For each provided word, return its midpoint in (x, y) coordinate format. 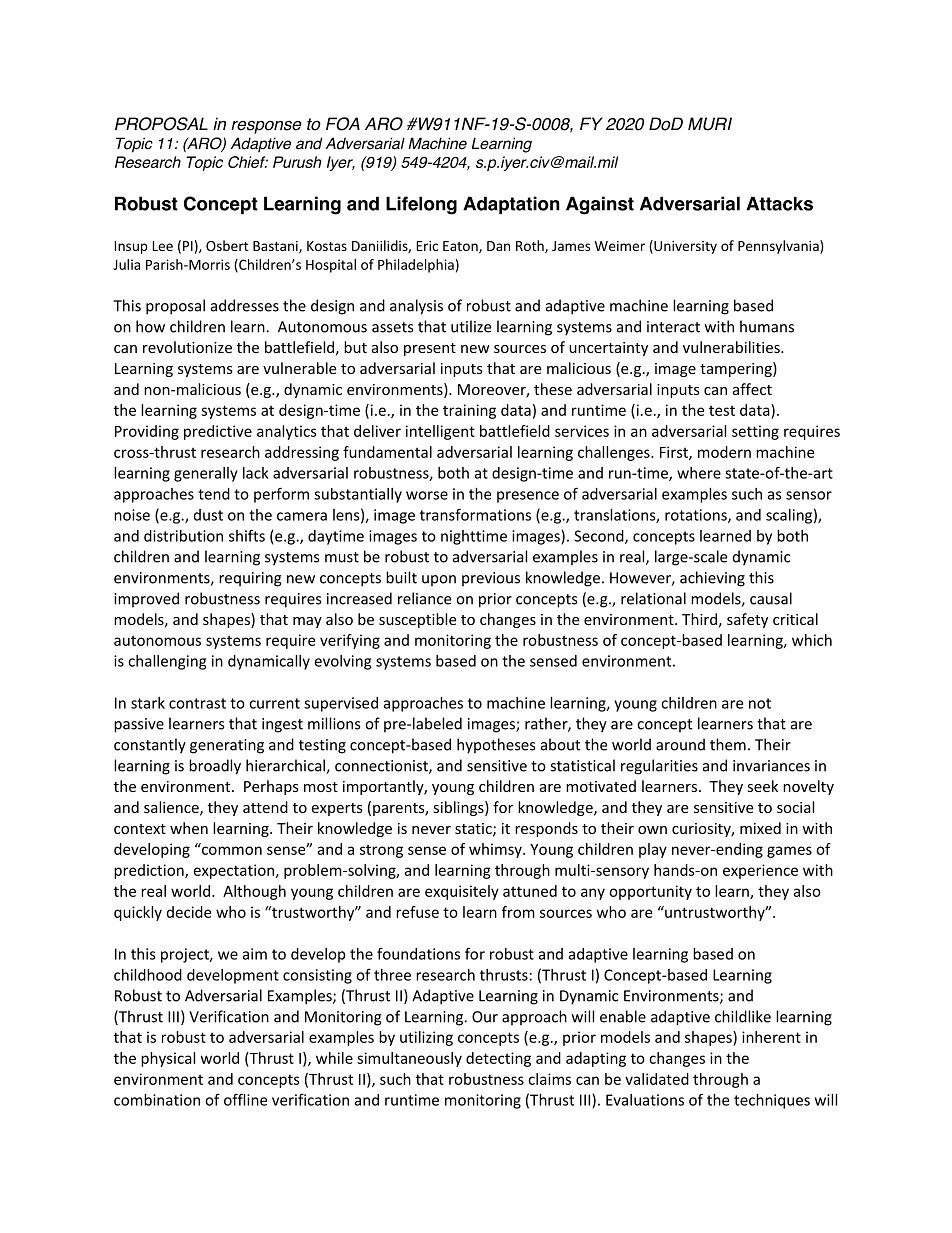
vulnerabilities (732, 347)
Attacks (779, 203)
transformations (475, 514)
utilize (471, 326)
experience (760, 871)
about (560, 744)
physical (168, 1059)
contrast (197, 703)
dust (208, 515)
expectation (234, 871)
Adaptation (511, 205)
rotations (697, 516)
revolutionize (187, 347)
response (266, 127)
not (760, 703)
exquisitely (462, 892)
